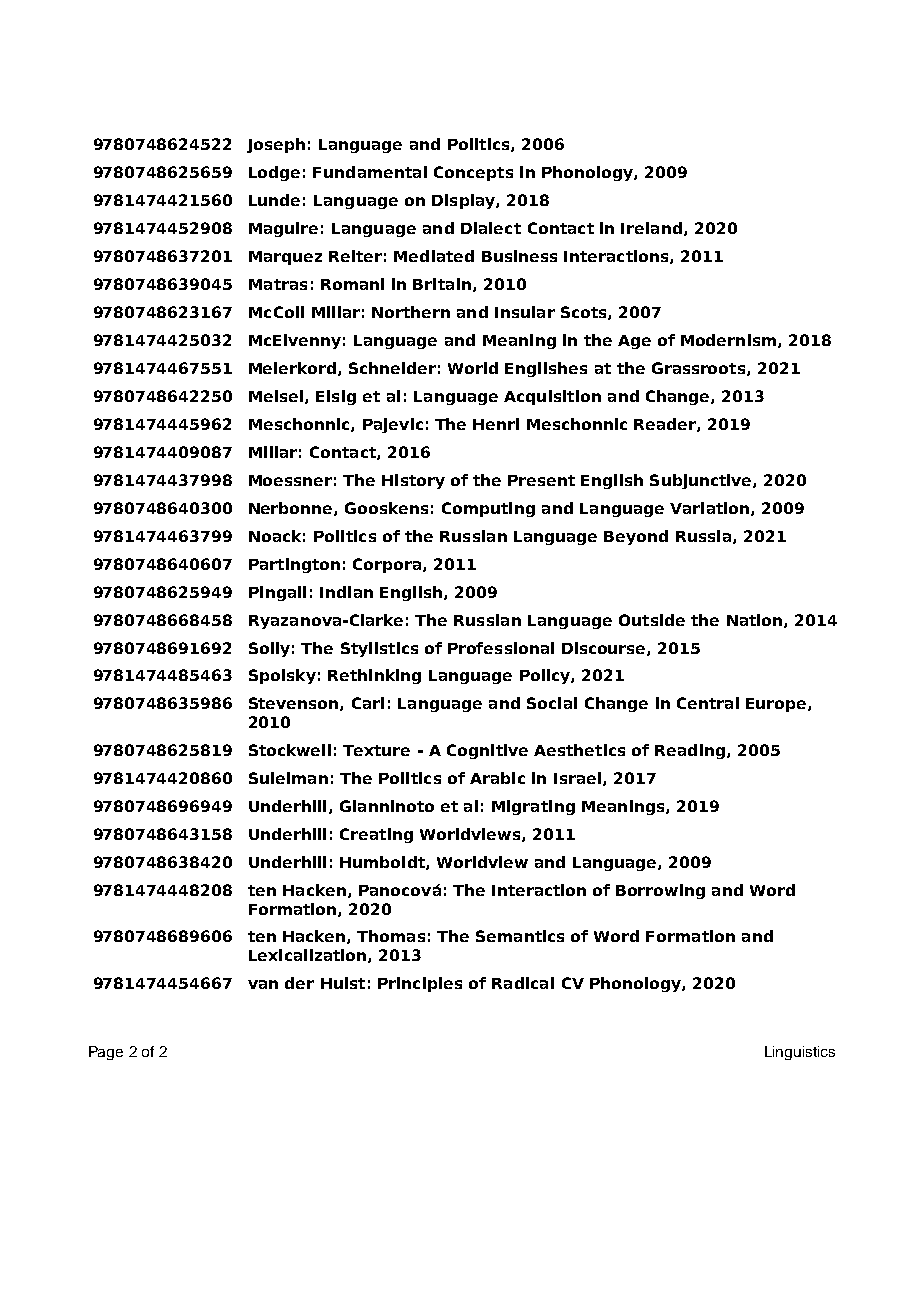 The height and width of the page is (1308, 924). What do you see at coordinates (106, 1053) in the page?
I see `Page` at bounding box center [106, 1053].
